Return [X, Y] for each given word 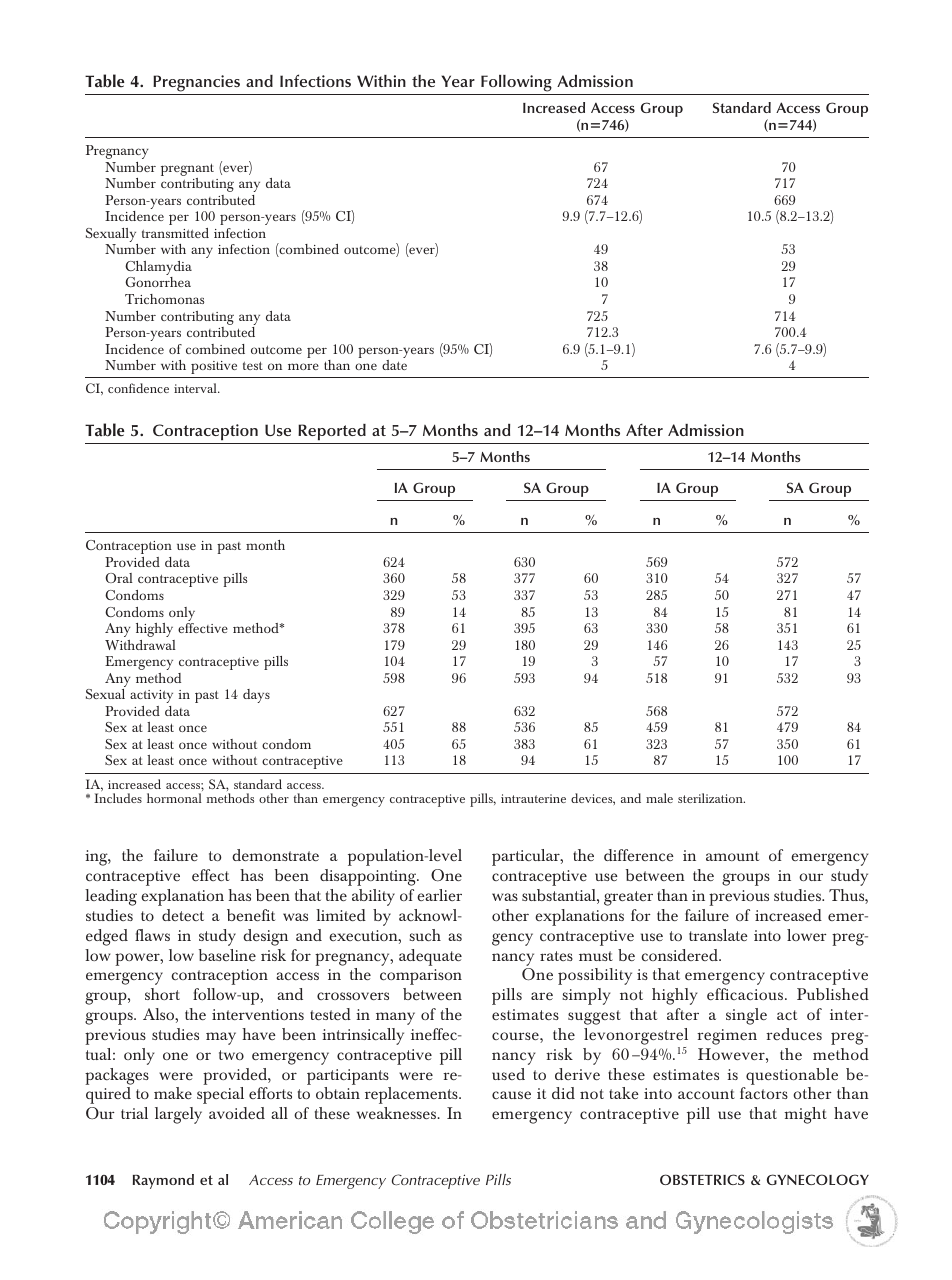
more [303, 366]
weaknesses [397, 1113]
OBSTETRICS [702, 1179]
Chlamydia [158, 269]
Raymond [163, 1181]
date [394, 365]
